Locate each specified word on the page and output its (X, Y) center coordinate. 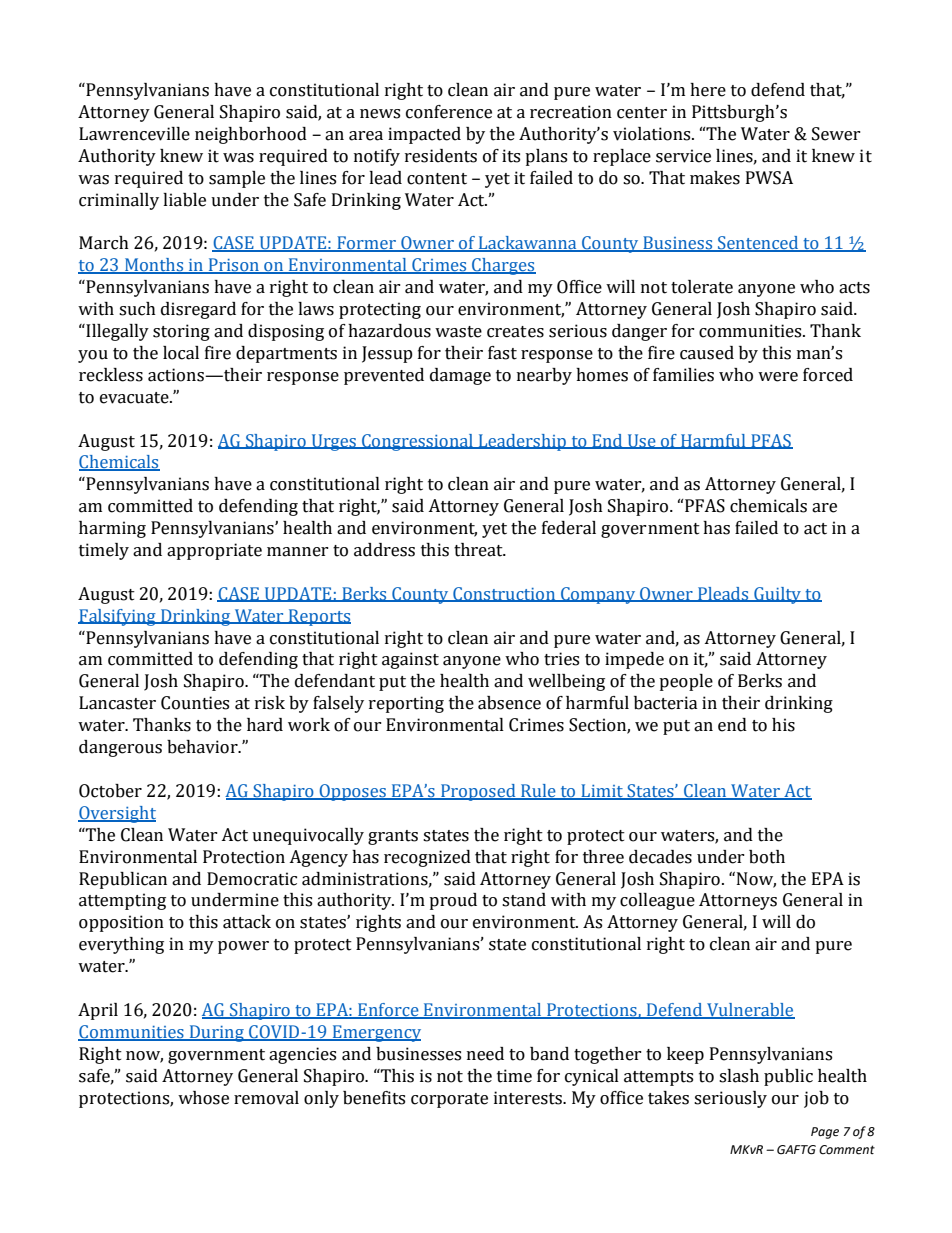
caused (707, 353)
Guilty (778, 595)
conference (449, 112)
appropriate (214, 551)
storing (181, 332)
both (767, 857)
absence (509, 703)
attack (247, 922)
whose (203, 1098)
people (686, 682)
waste (458, 332)
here (708, 90)
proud (453, 901)
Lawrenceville (134, 134)
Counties (195, 703)
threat (479, 550)
